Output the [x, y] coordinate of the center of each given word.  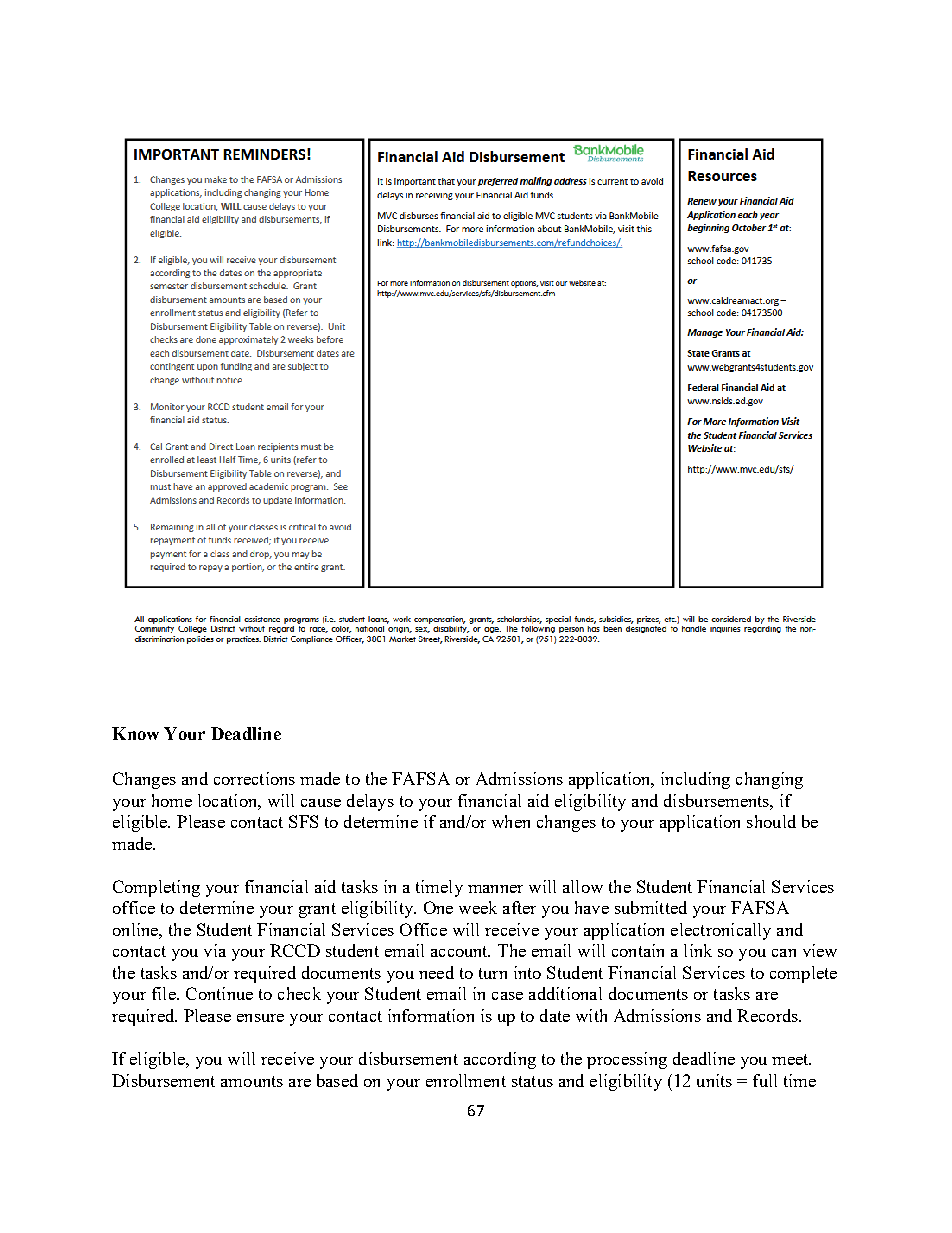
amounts [252, 1081]
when [511, 821]
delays [370, 802]
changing [769, 780]
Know [135, 733]
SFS [303, 821]
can [784, 953]
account [460, 951]
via [215, 950]
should [771, 821]
